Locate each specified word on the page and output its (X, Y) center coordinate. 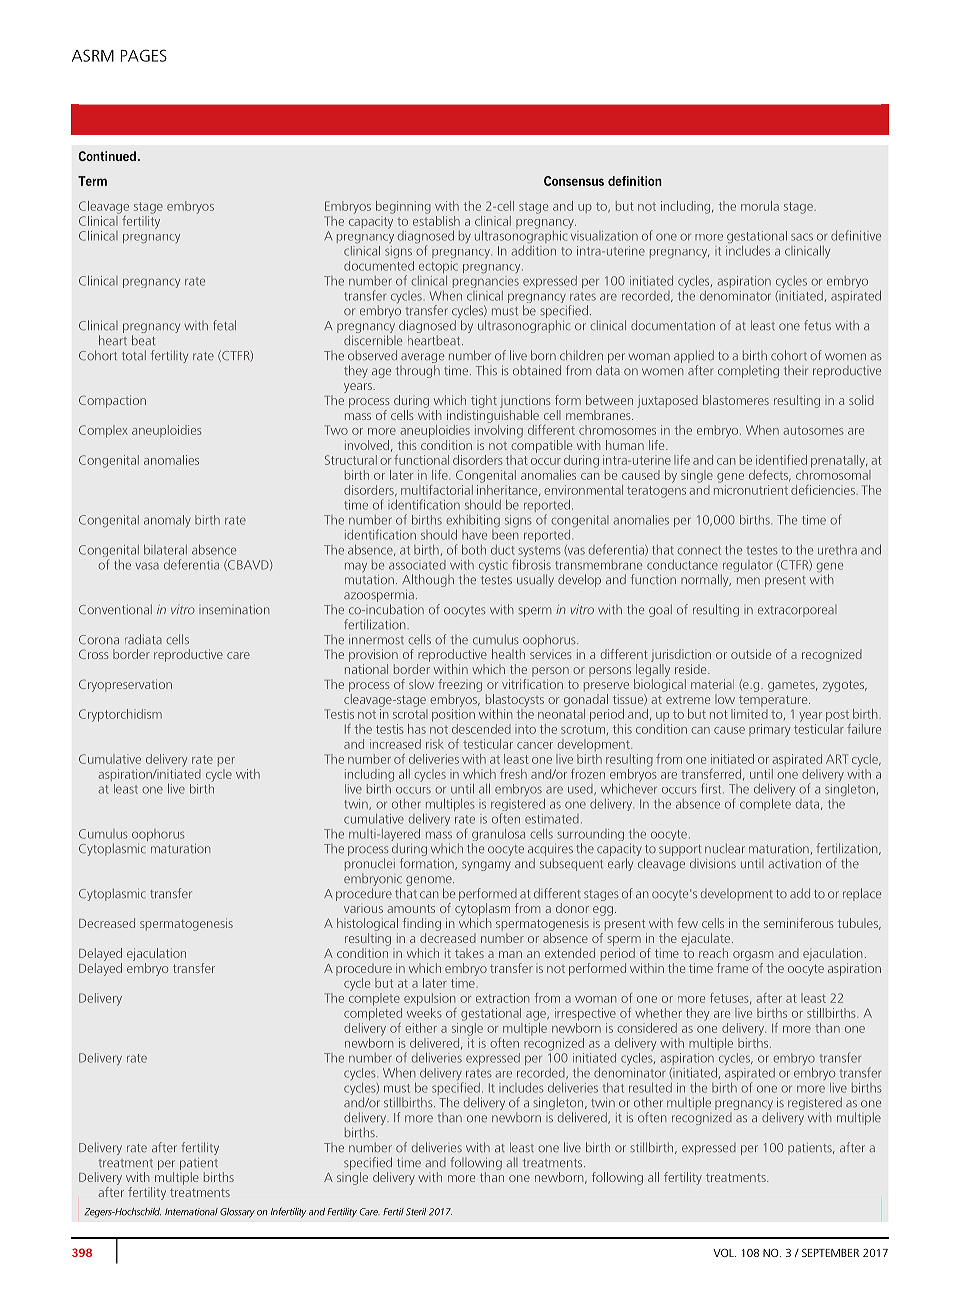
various (363, 909)
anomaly (167, 521)
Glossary (237, 1213)
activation (794, 864)
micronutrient (751, 490)
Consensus (574, 181)
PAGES (144, 55)
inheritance (508, 489)
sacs (802, 237)
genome (430, 882)
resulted (650, 1088)
